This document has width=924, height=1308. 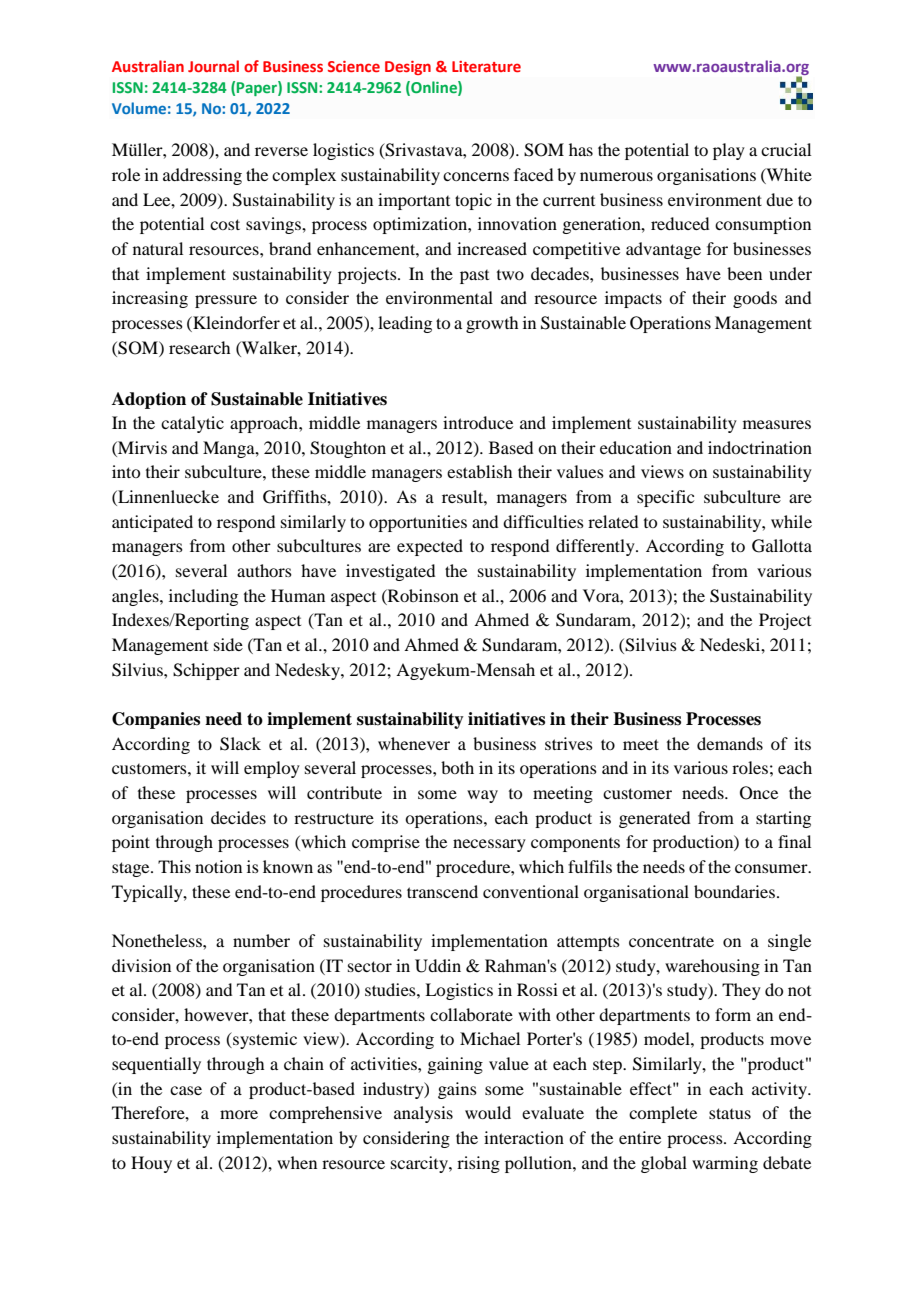 I want to click on status, so click(x=730, y=1113).
